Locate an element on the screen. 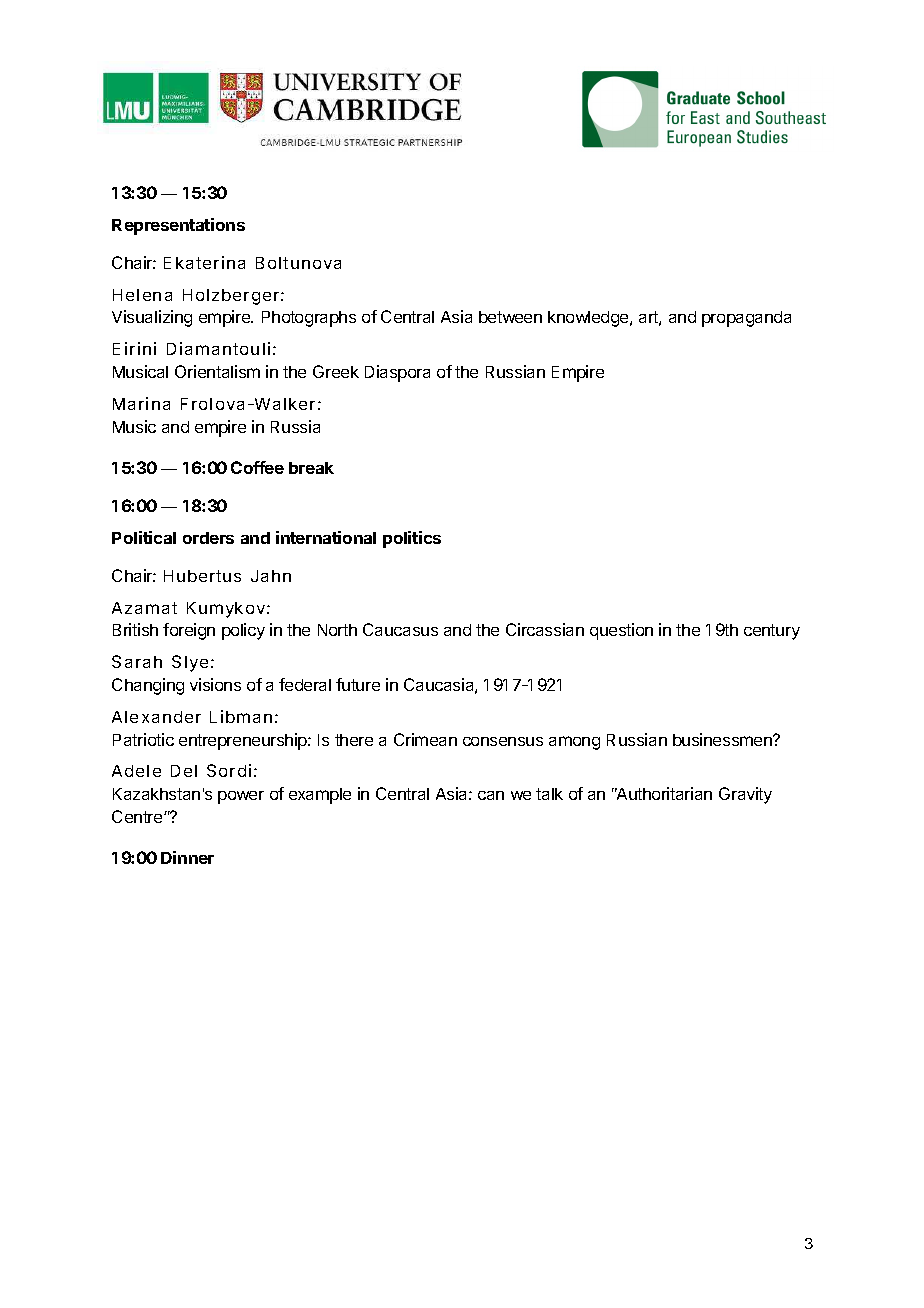 This screenshot has height=1308, width=924. break is located at coordinates (311, 468).
